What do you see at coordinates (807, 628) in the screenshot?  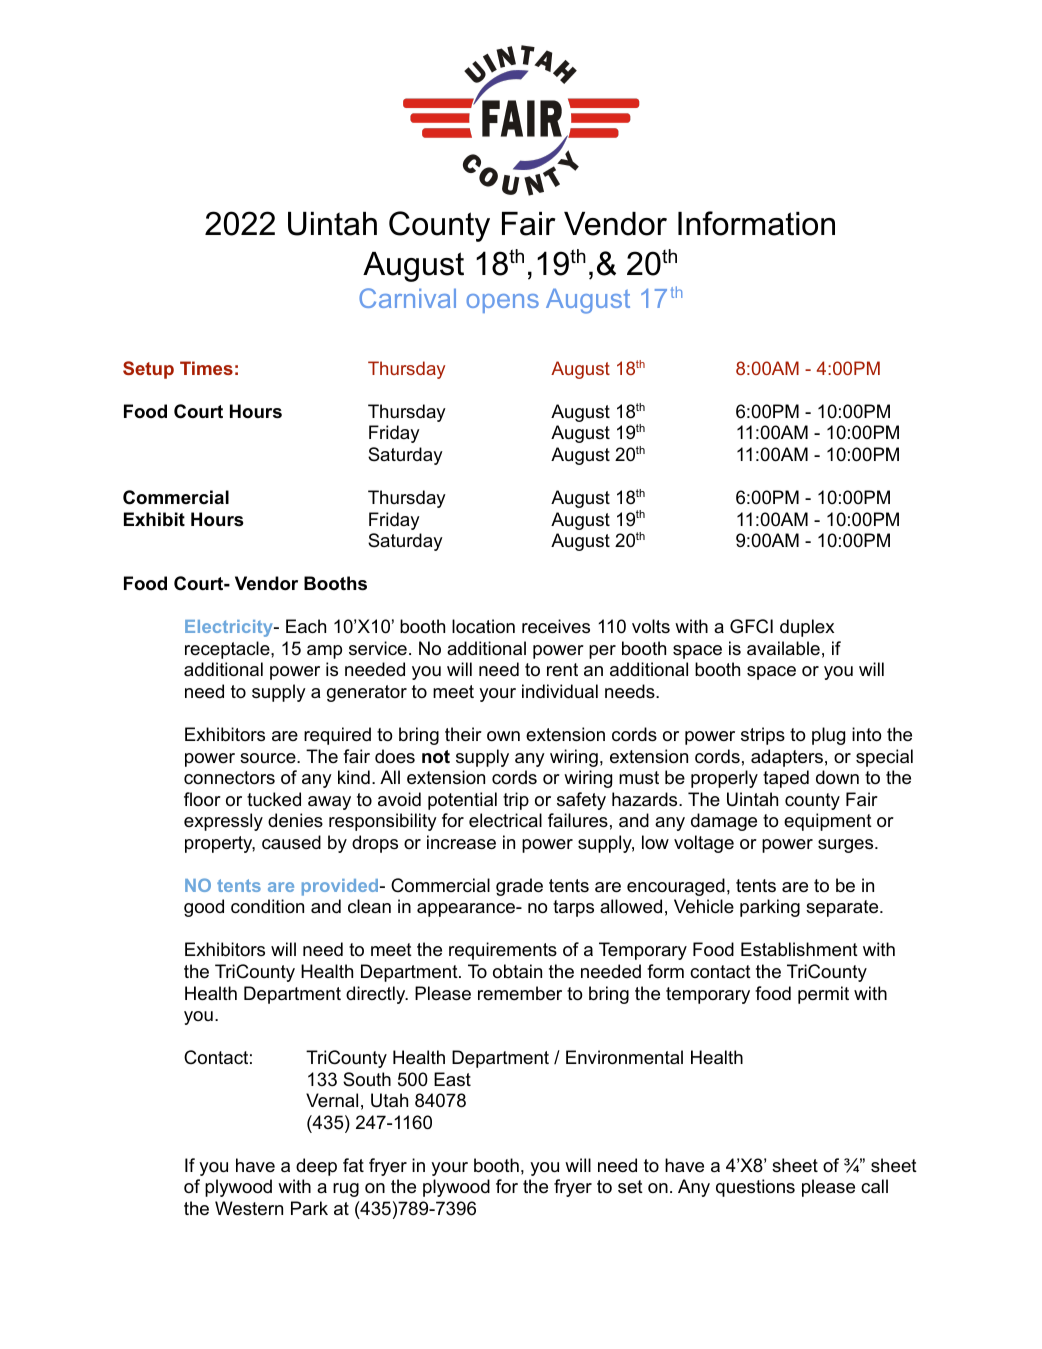 I see `duplex` at bounding box center [807, 628].
